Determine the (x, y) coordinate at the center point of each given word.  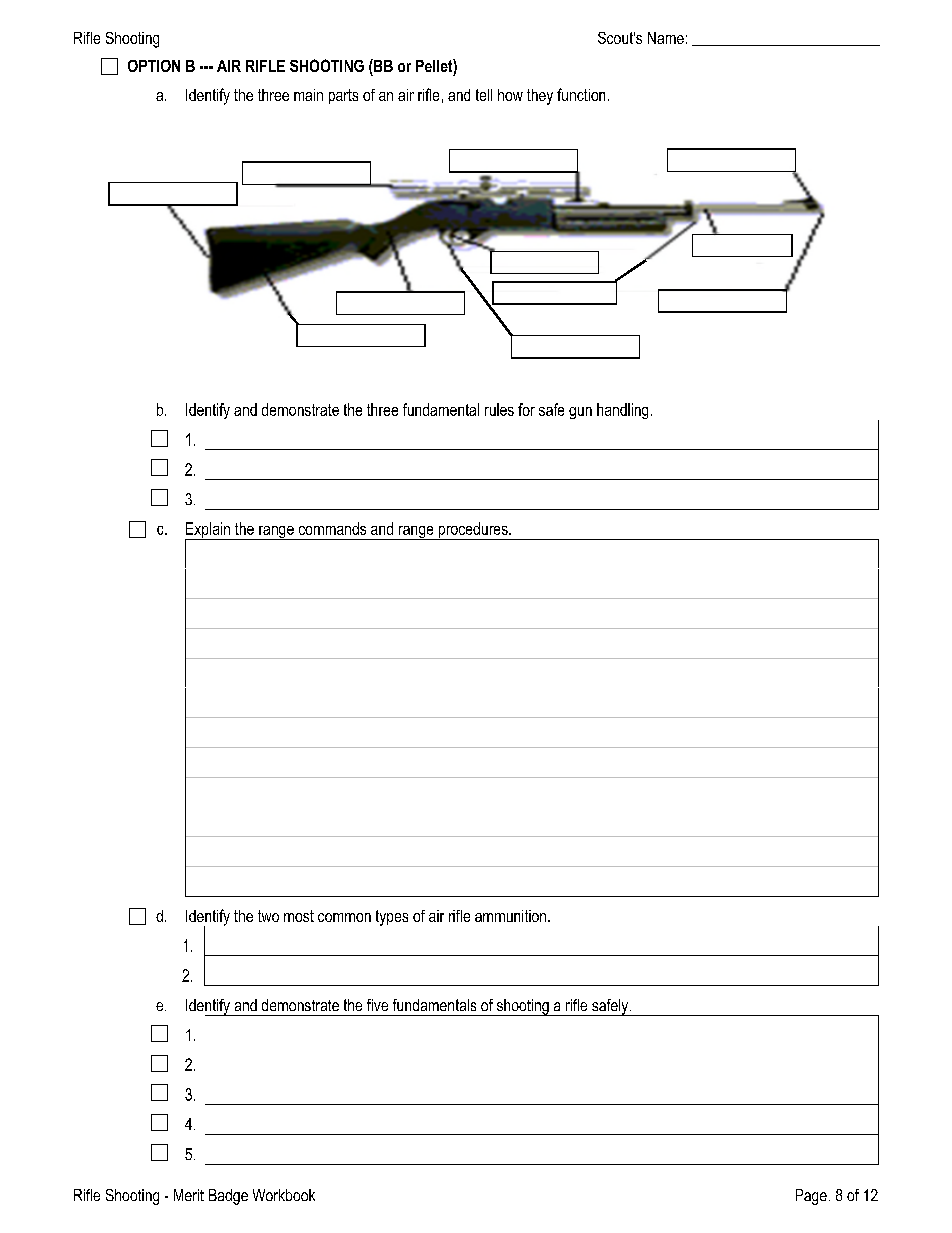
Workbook (284, 1195)
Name (666, 38)
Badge (228, 1197)
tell (484, 95)
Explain (209, 531)
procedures (473, 531)
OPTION (154, 66)
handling (622, 411)
